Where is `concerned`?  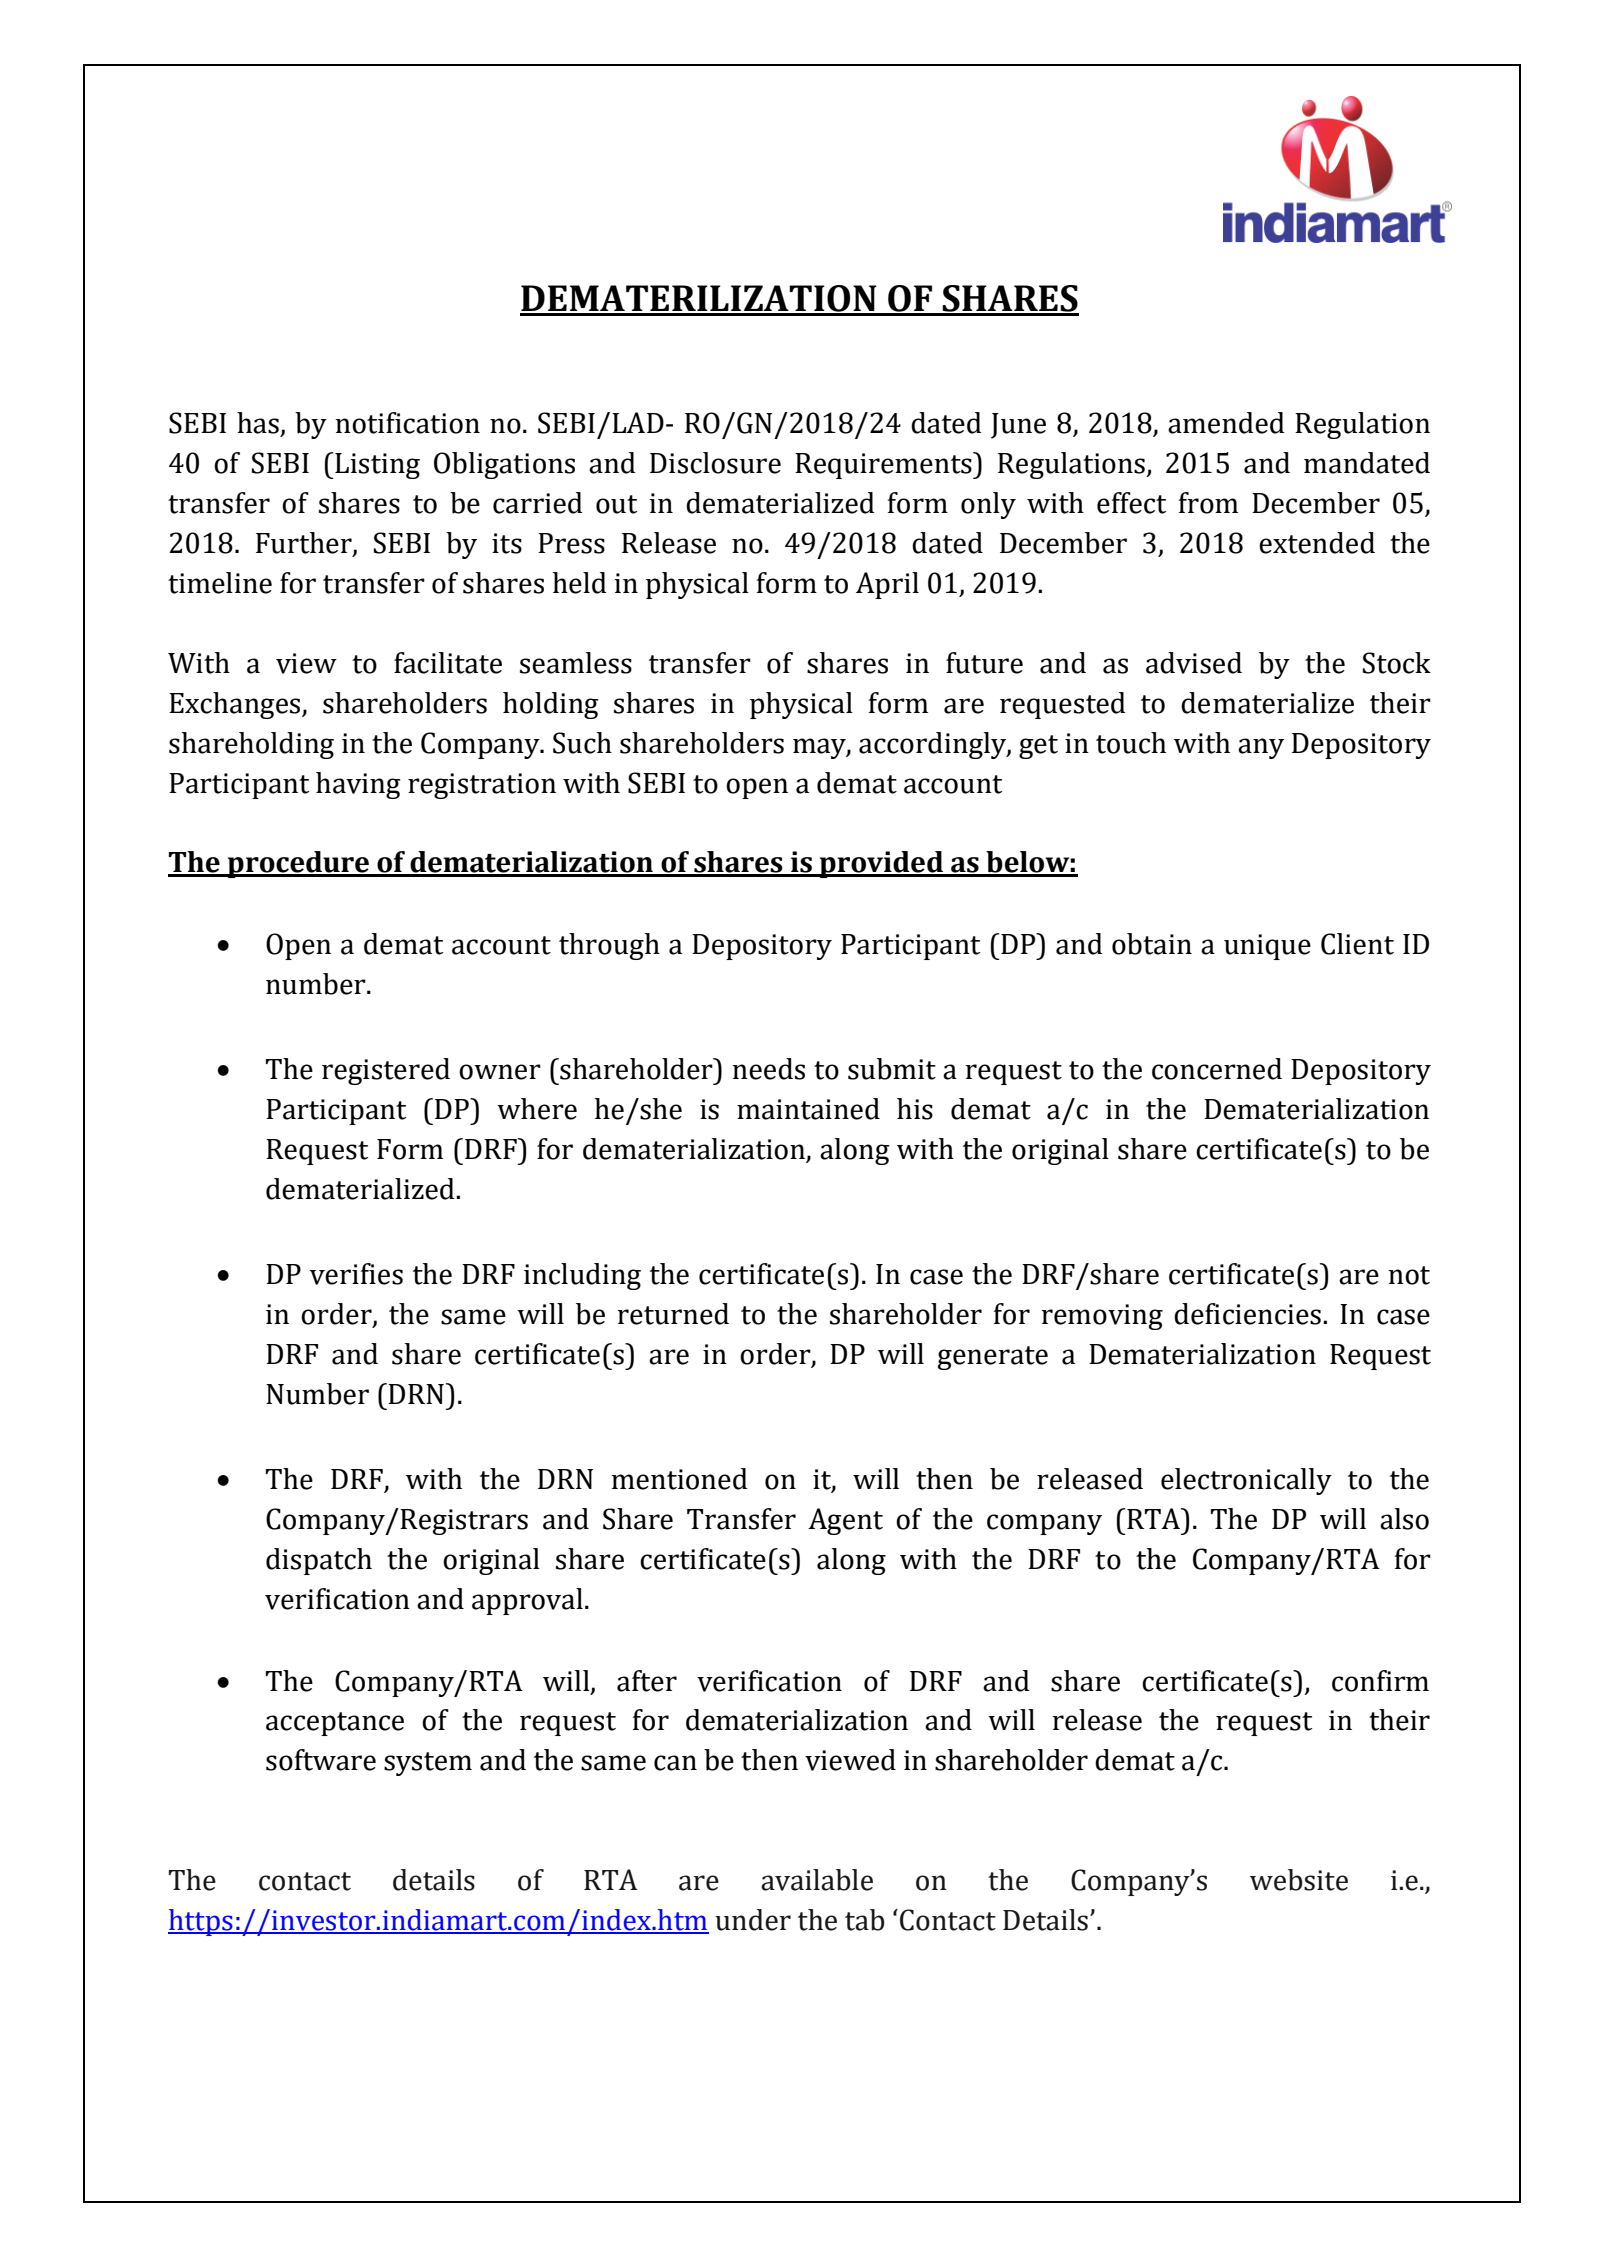 concerned is located at coordinates (1217, 1069).
